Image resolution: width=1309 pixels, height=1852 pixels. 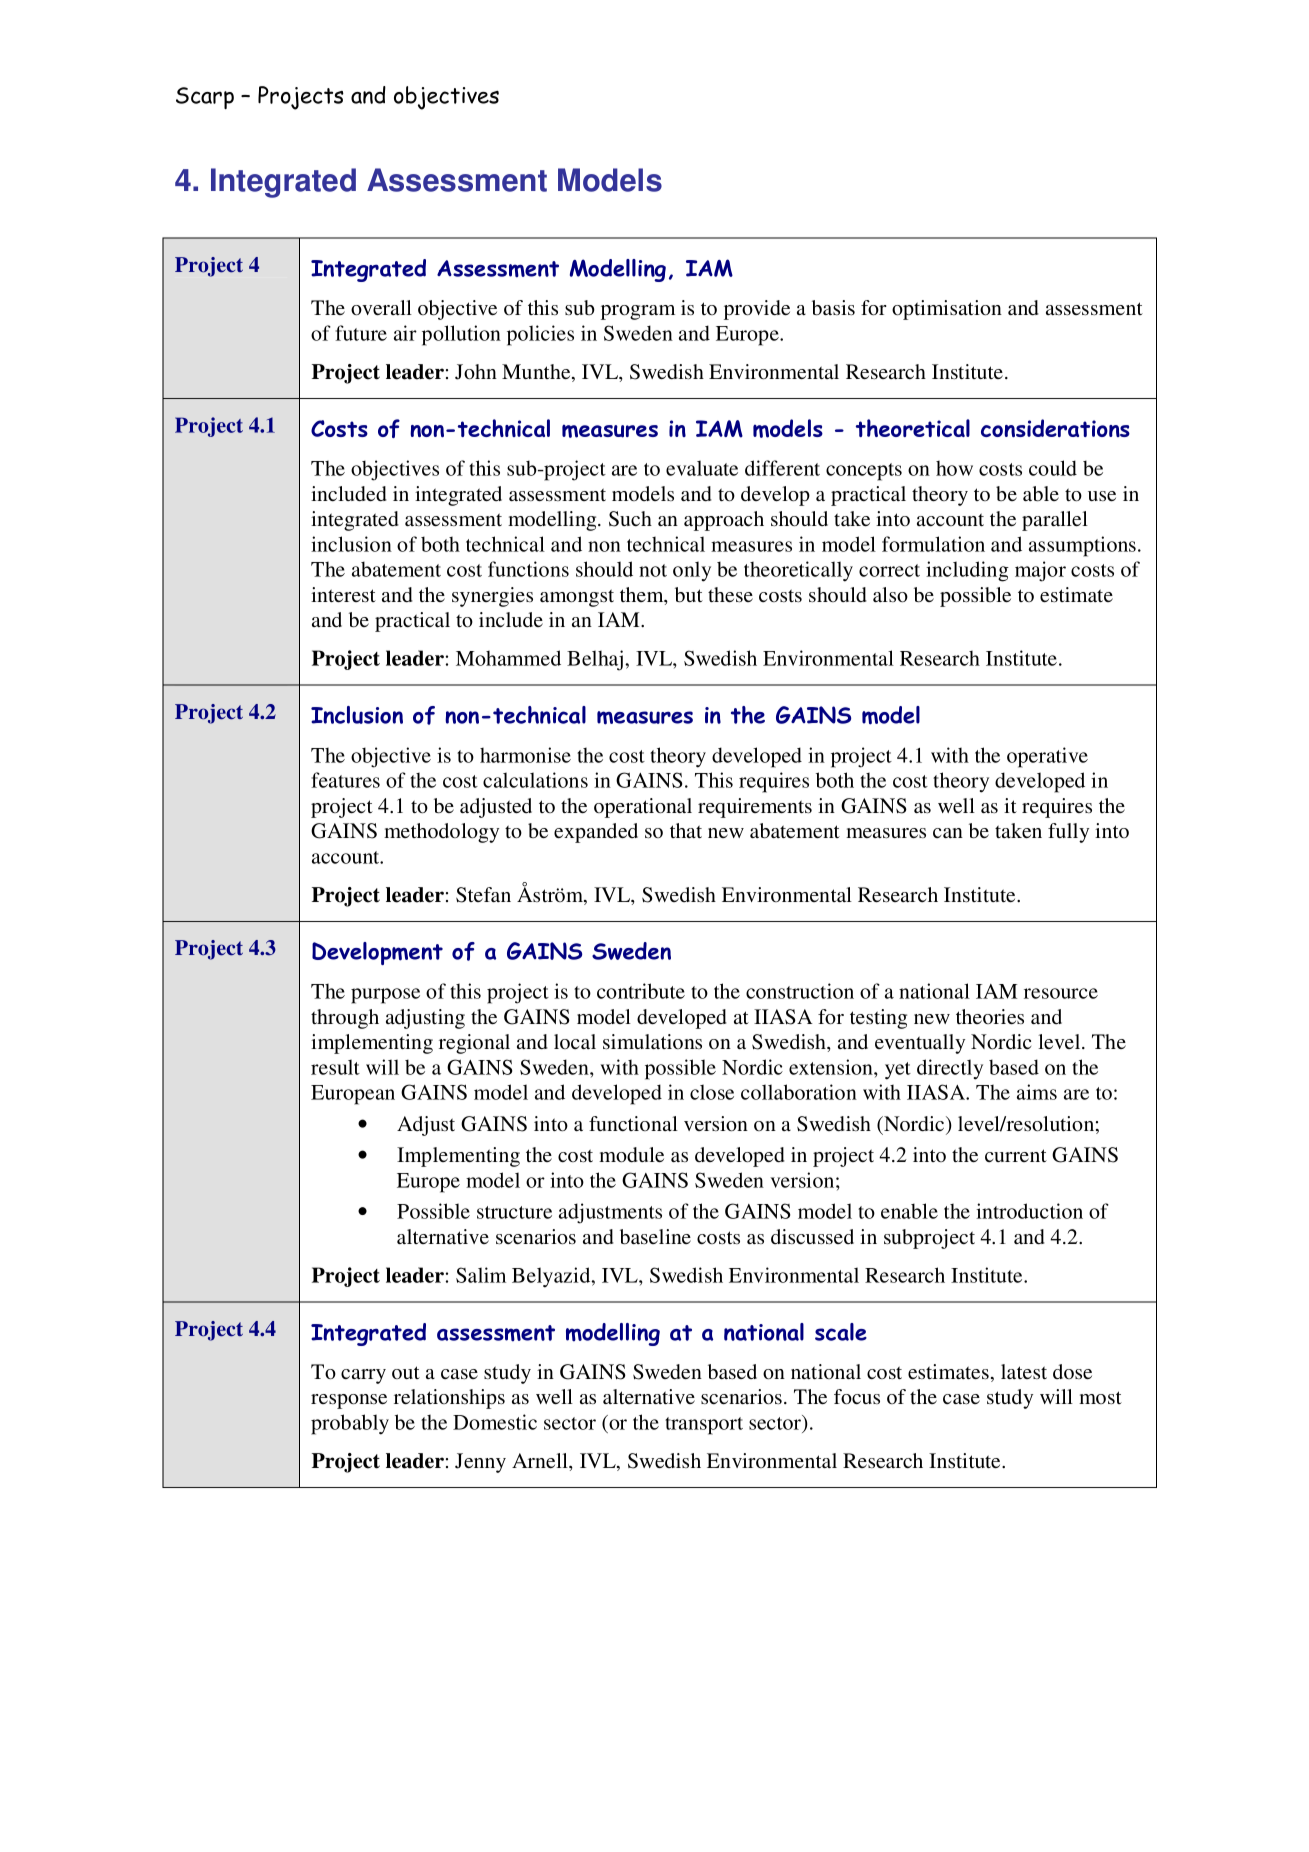 I want to click on current, so click(x=1016, y=1155).
